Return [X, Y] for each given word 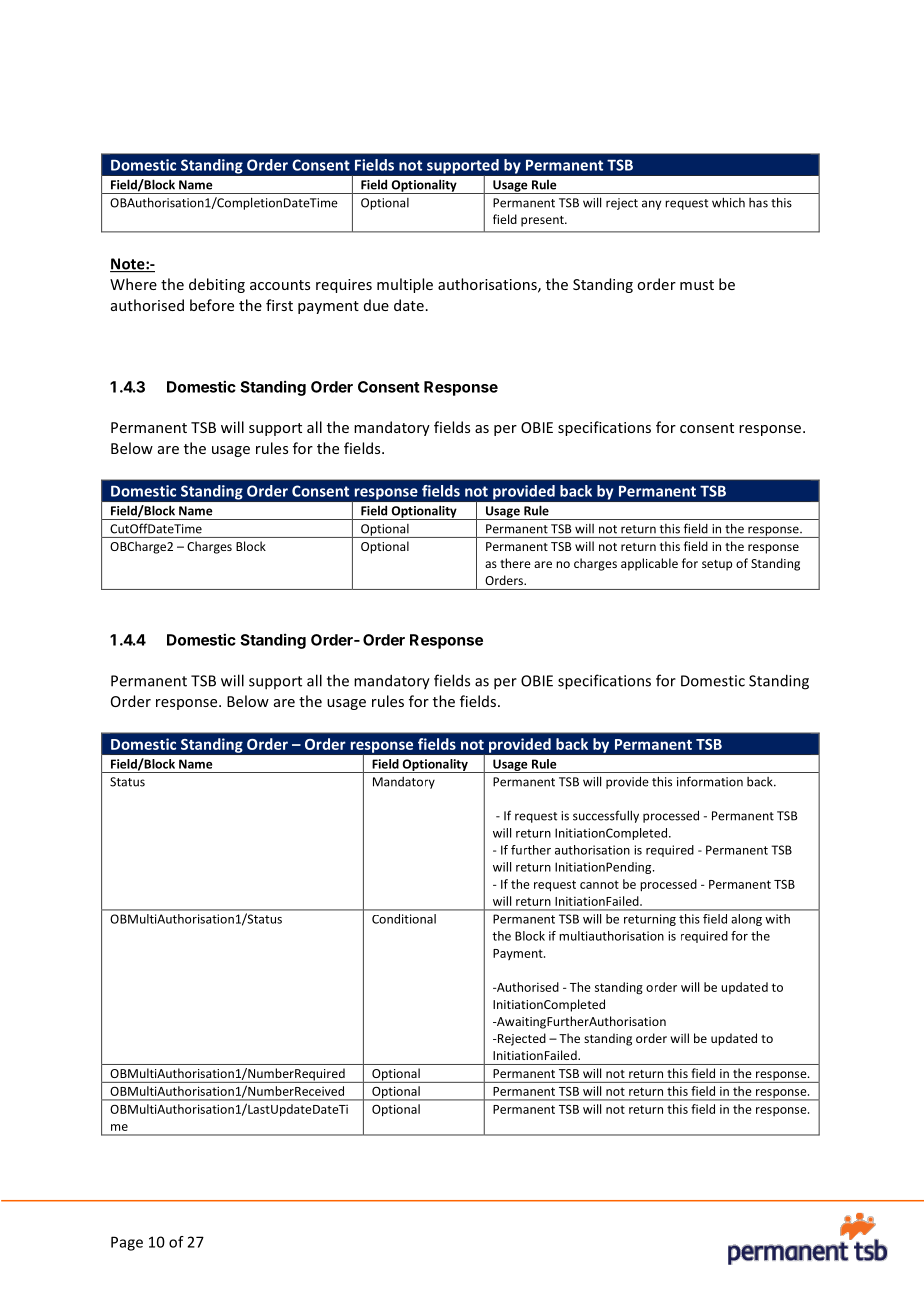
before [212, 305]
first [279, 305]
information [710, 781]
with [777, 919]
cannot [599, 884]
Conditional [404, 919]
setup [717, 565]
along [746, 920]
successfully [606, 816]
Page [127, 1243]
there [515, 563]
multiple [405, 285]
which [728, 202]
